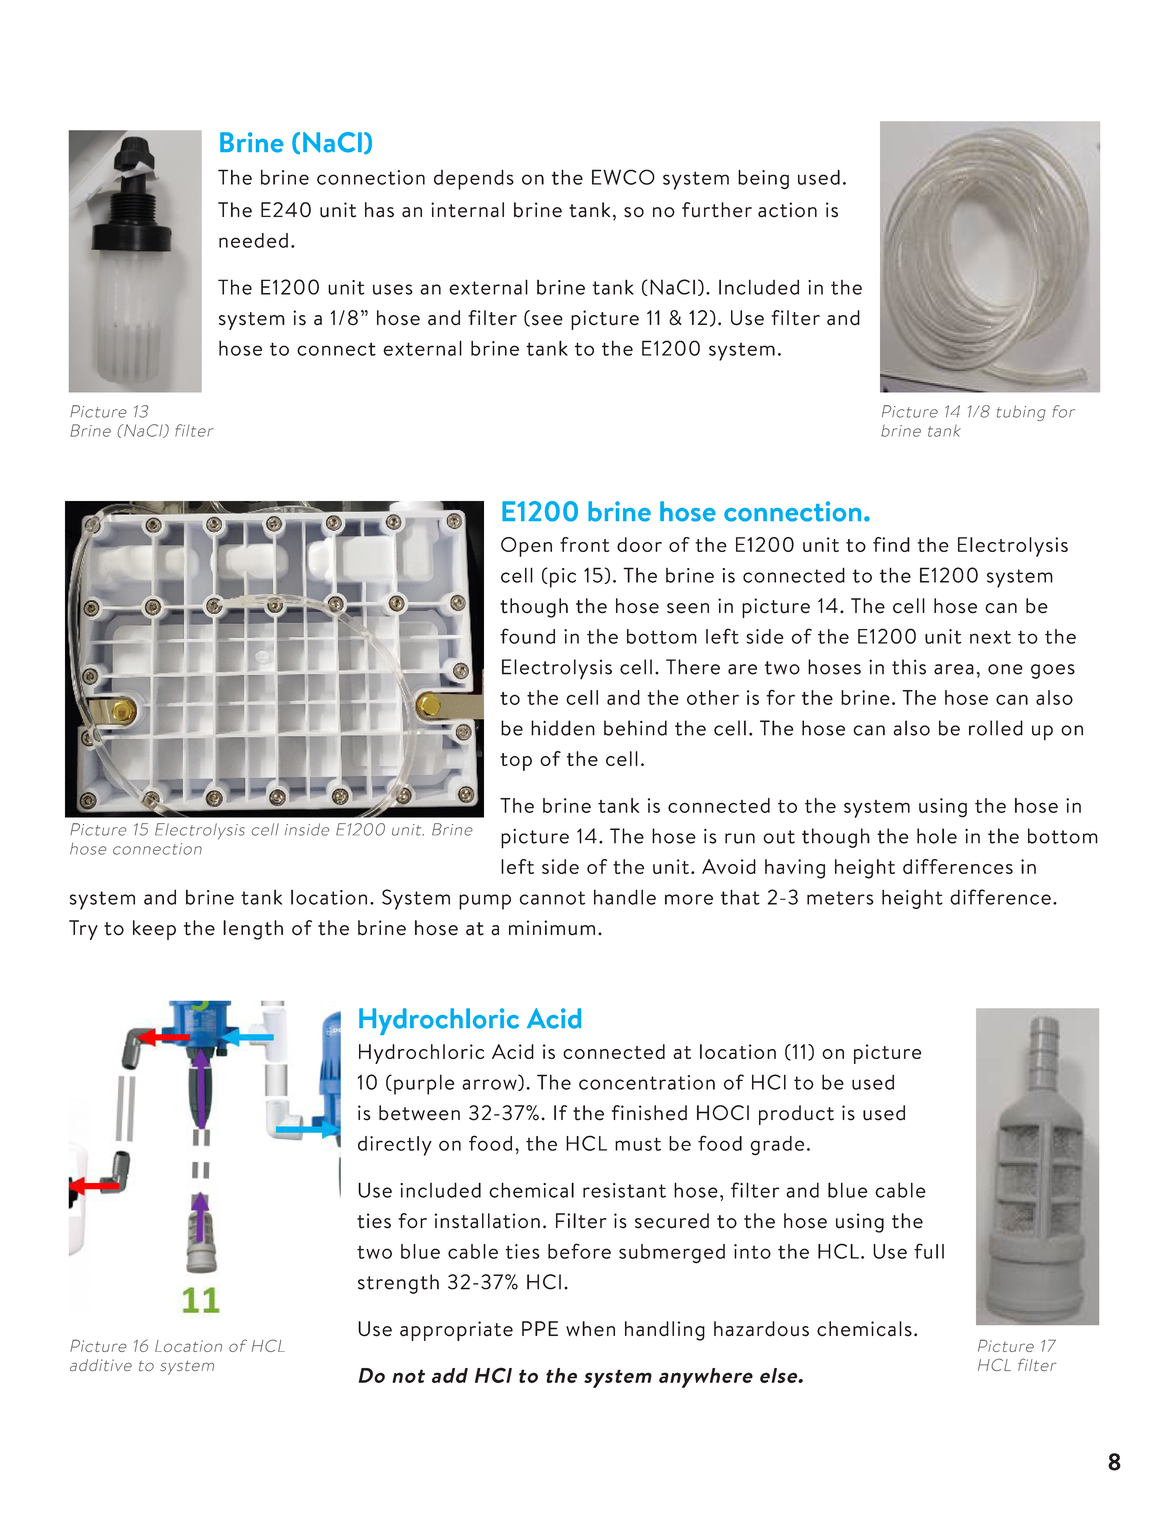 The image size is (1169, 1513). I want to click on rolled, so click(996, 728).
